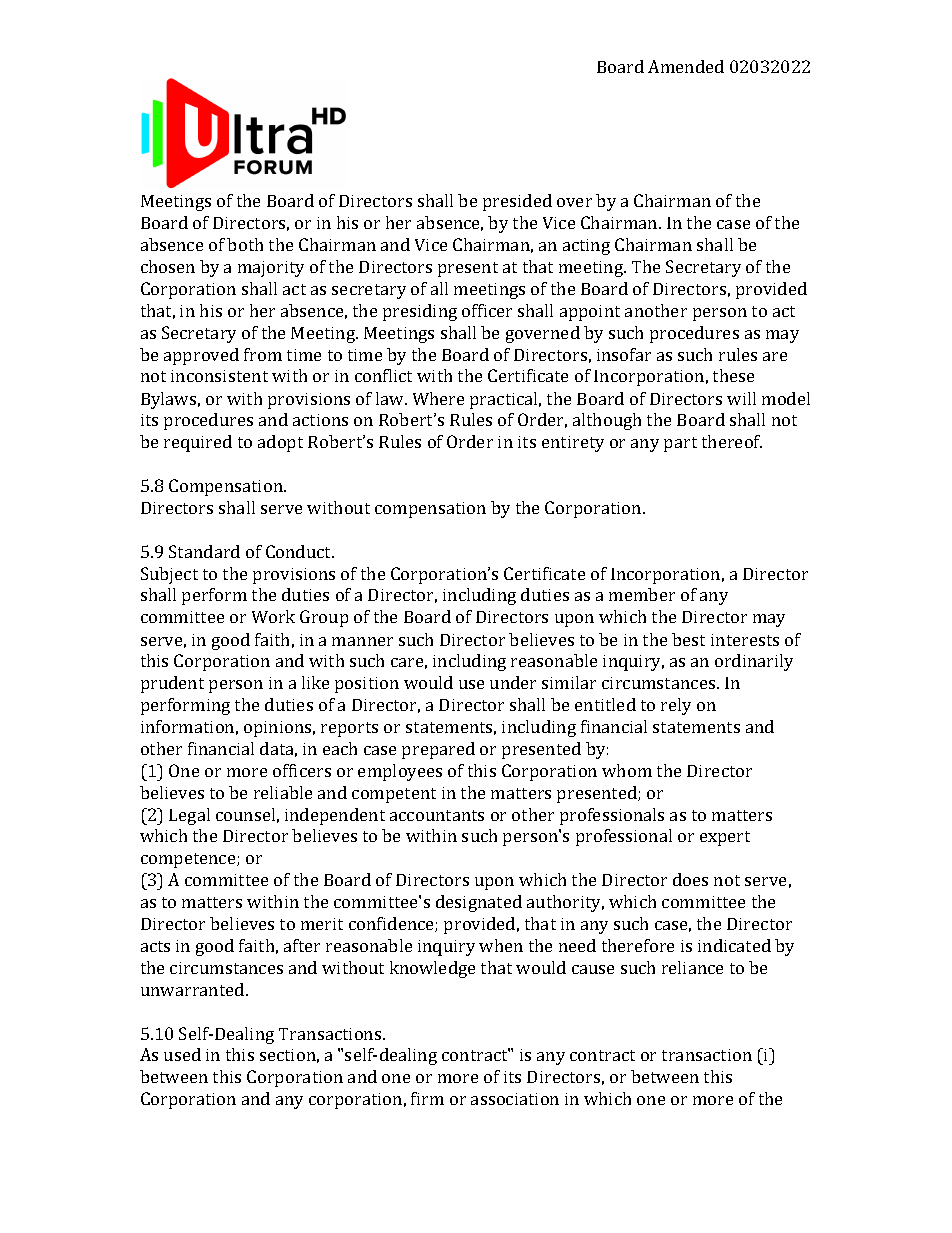 This image has height=1233, width=952. Describe the element at coordinates (245, 244) in the image. I see `both` at that location.
